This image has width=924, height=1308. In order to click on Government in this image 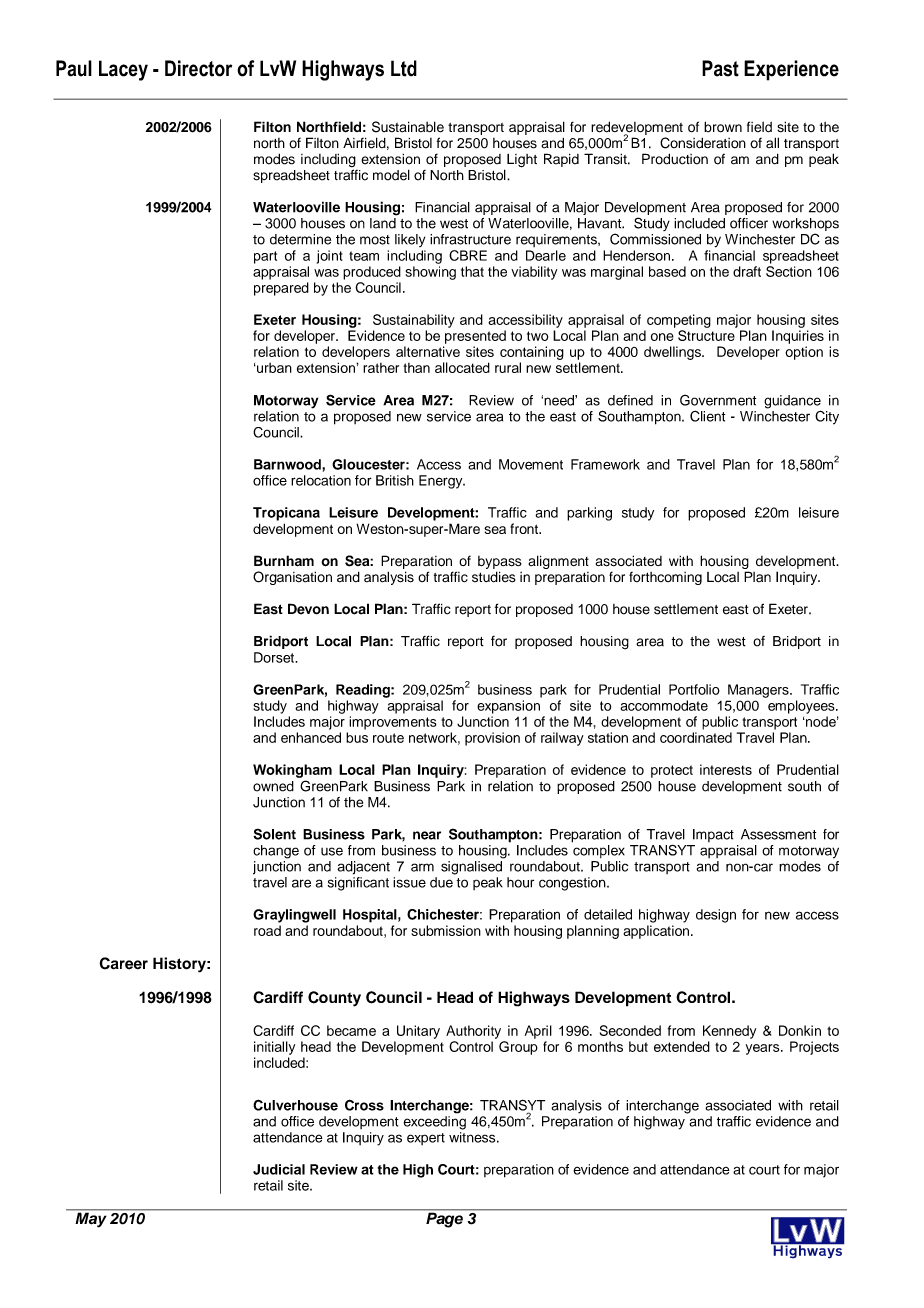, I will do `click(718, 400)`.
